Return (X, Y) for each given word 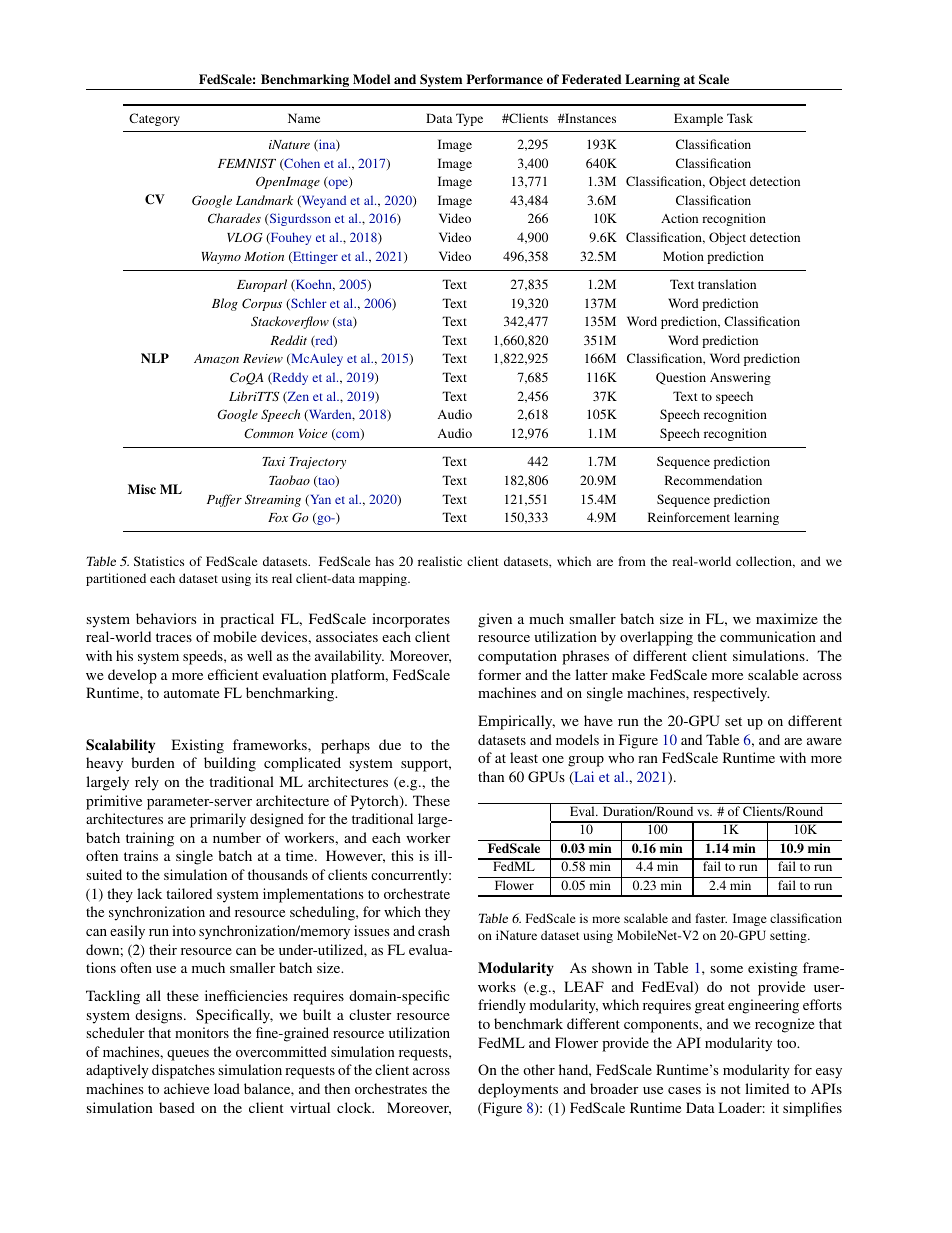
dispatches (183, 1071)
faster (711, 918)
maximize (787, 618)
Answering (740, 378)
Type (469, 119)
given (495, 620)
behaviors (166, 618)
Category (154, 119)
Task (740, 118)
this (402, 855)
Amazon (216, 359)
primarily (218, 820)
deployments (518, 1090)
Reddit (288, 340)
